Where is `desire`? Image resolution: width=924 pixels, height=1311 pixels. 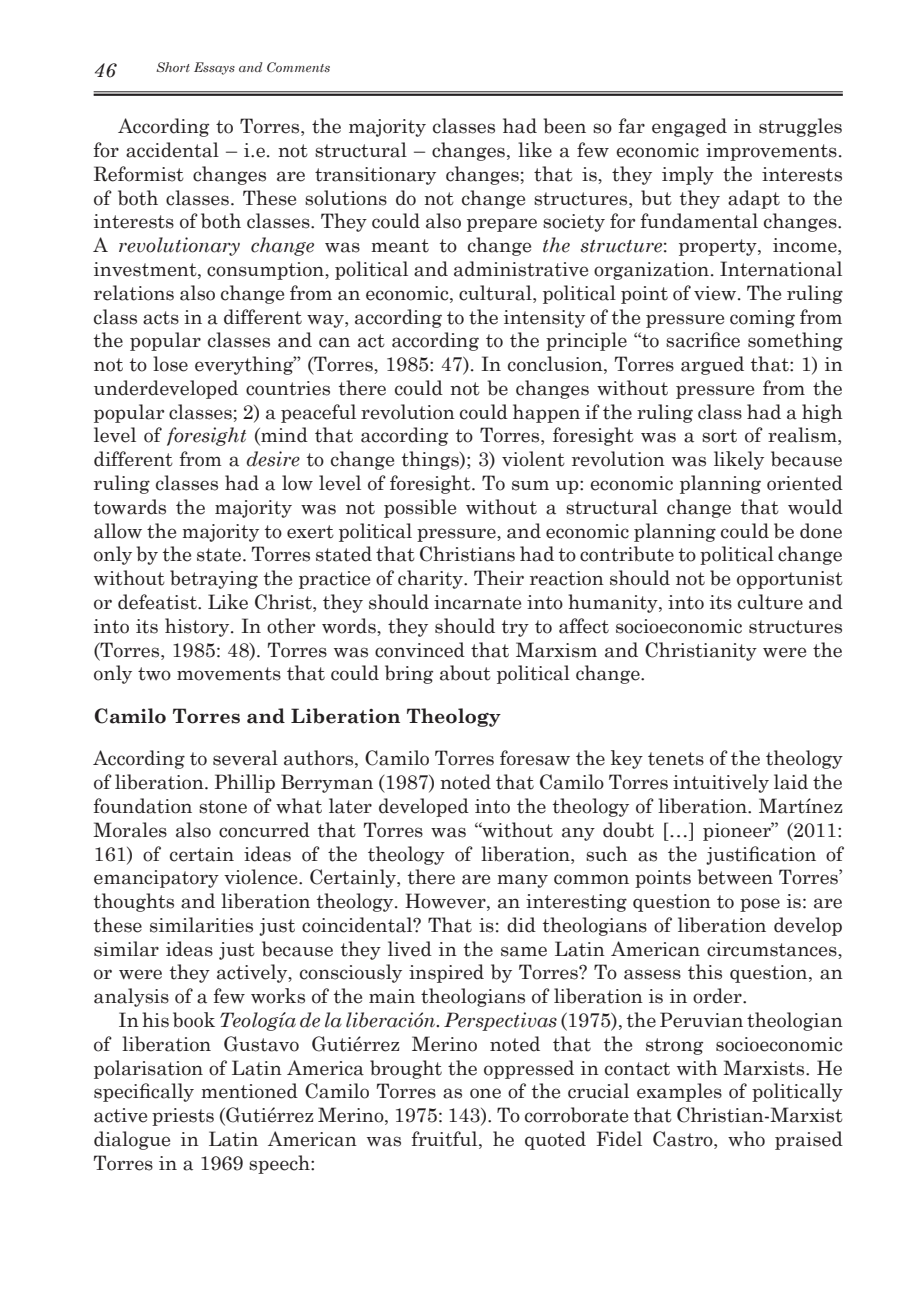
desire is located at coordinates (273, 459).
